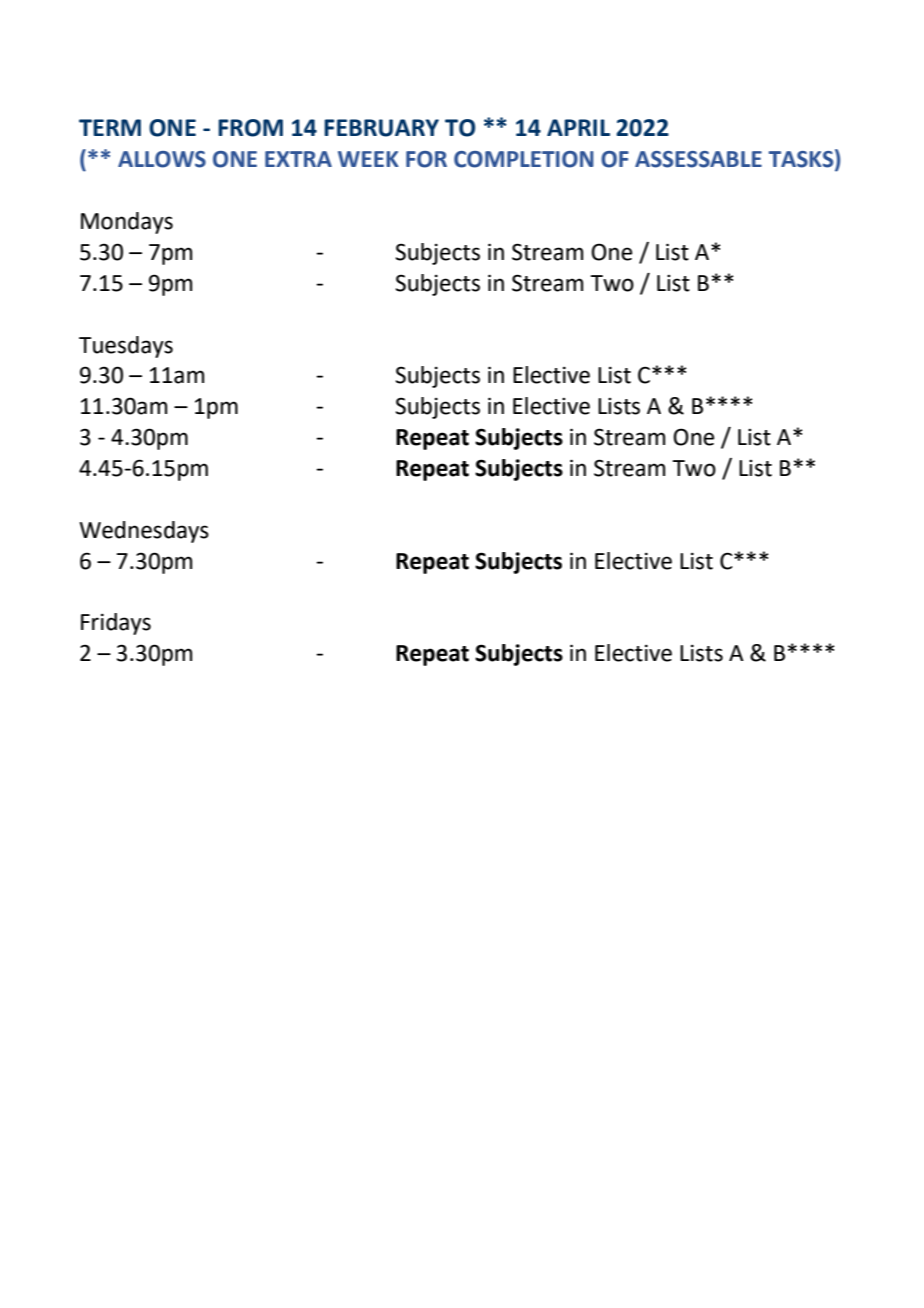  What do you see at coordinates (368, 159) in the image?
I see `WEEK` at bounding box center [368, 159].
